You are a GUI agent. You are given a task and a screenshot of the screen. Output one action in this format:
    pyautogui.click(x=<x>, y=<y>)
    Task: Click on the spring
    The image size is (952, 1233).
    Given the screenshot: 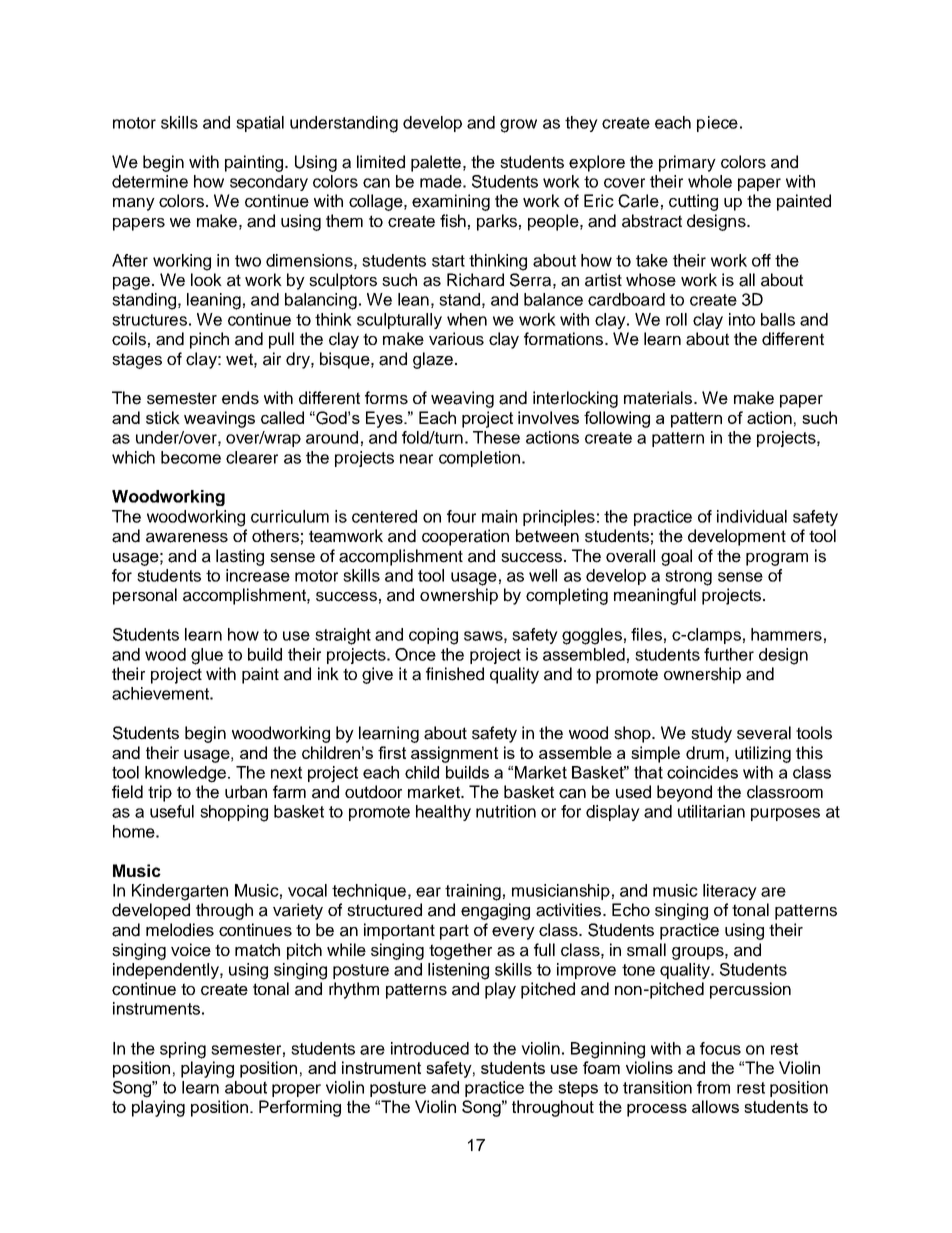 What is the action you would take?
    pyautogui.click(x=183, y=1050)
